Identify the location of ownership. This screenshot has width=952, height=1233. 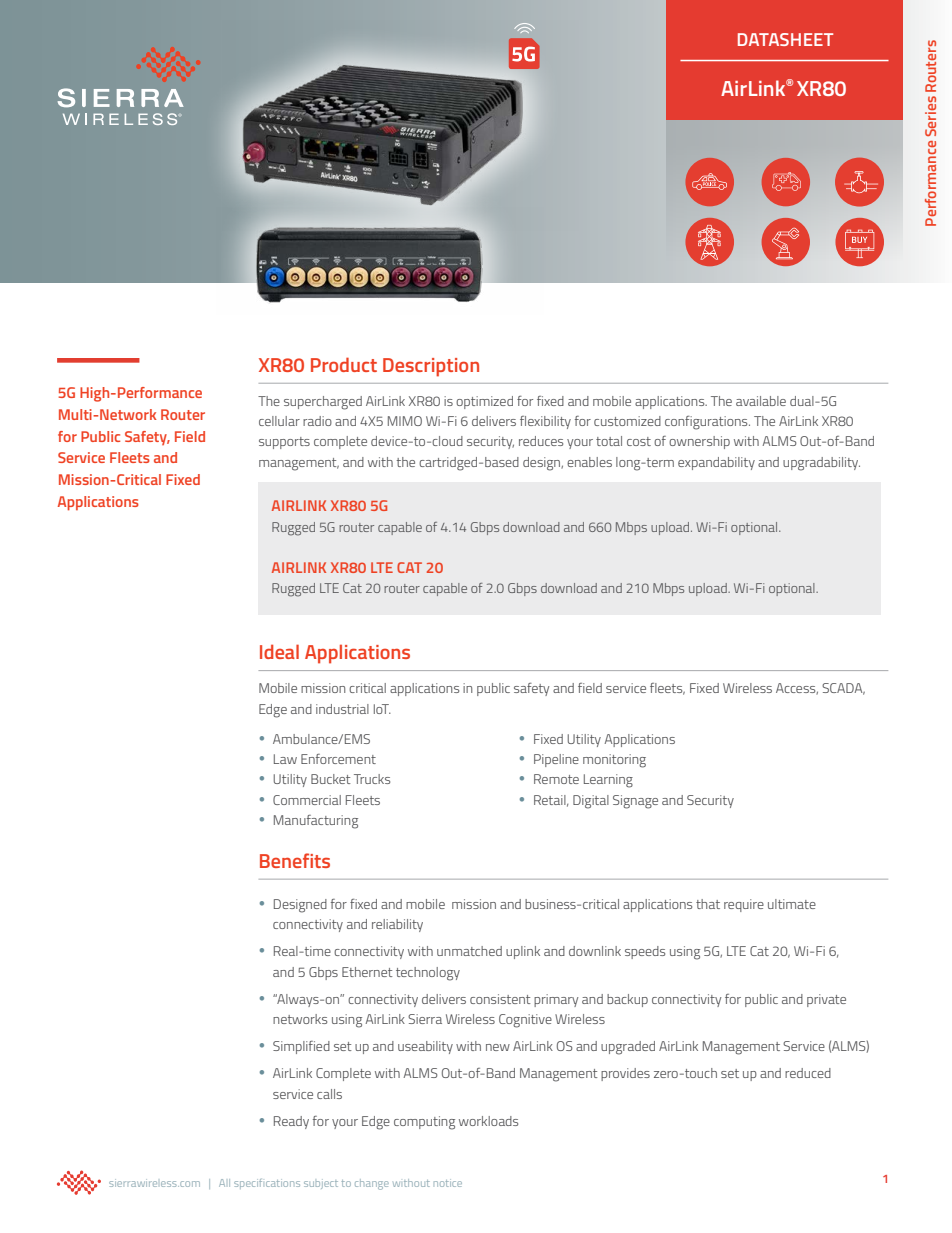
(699, 442).
